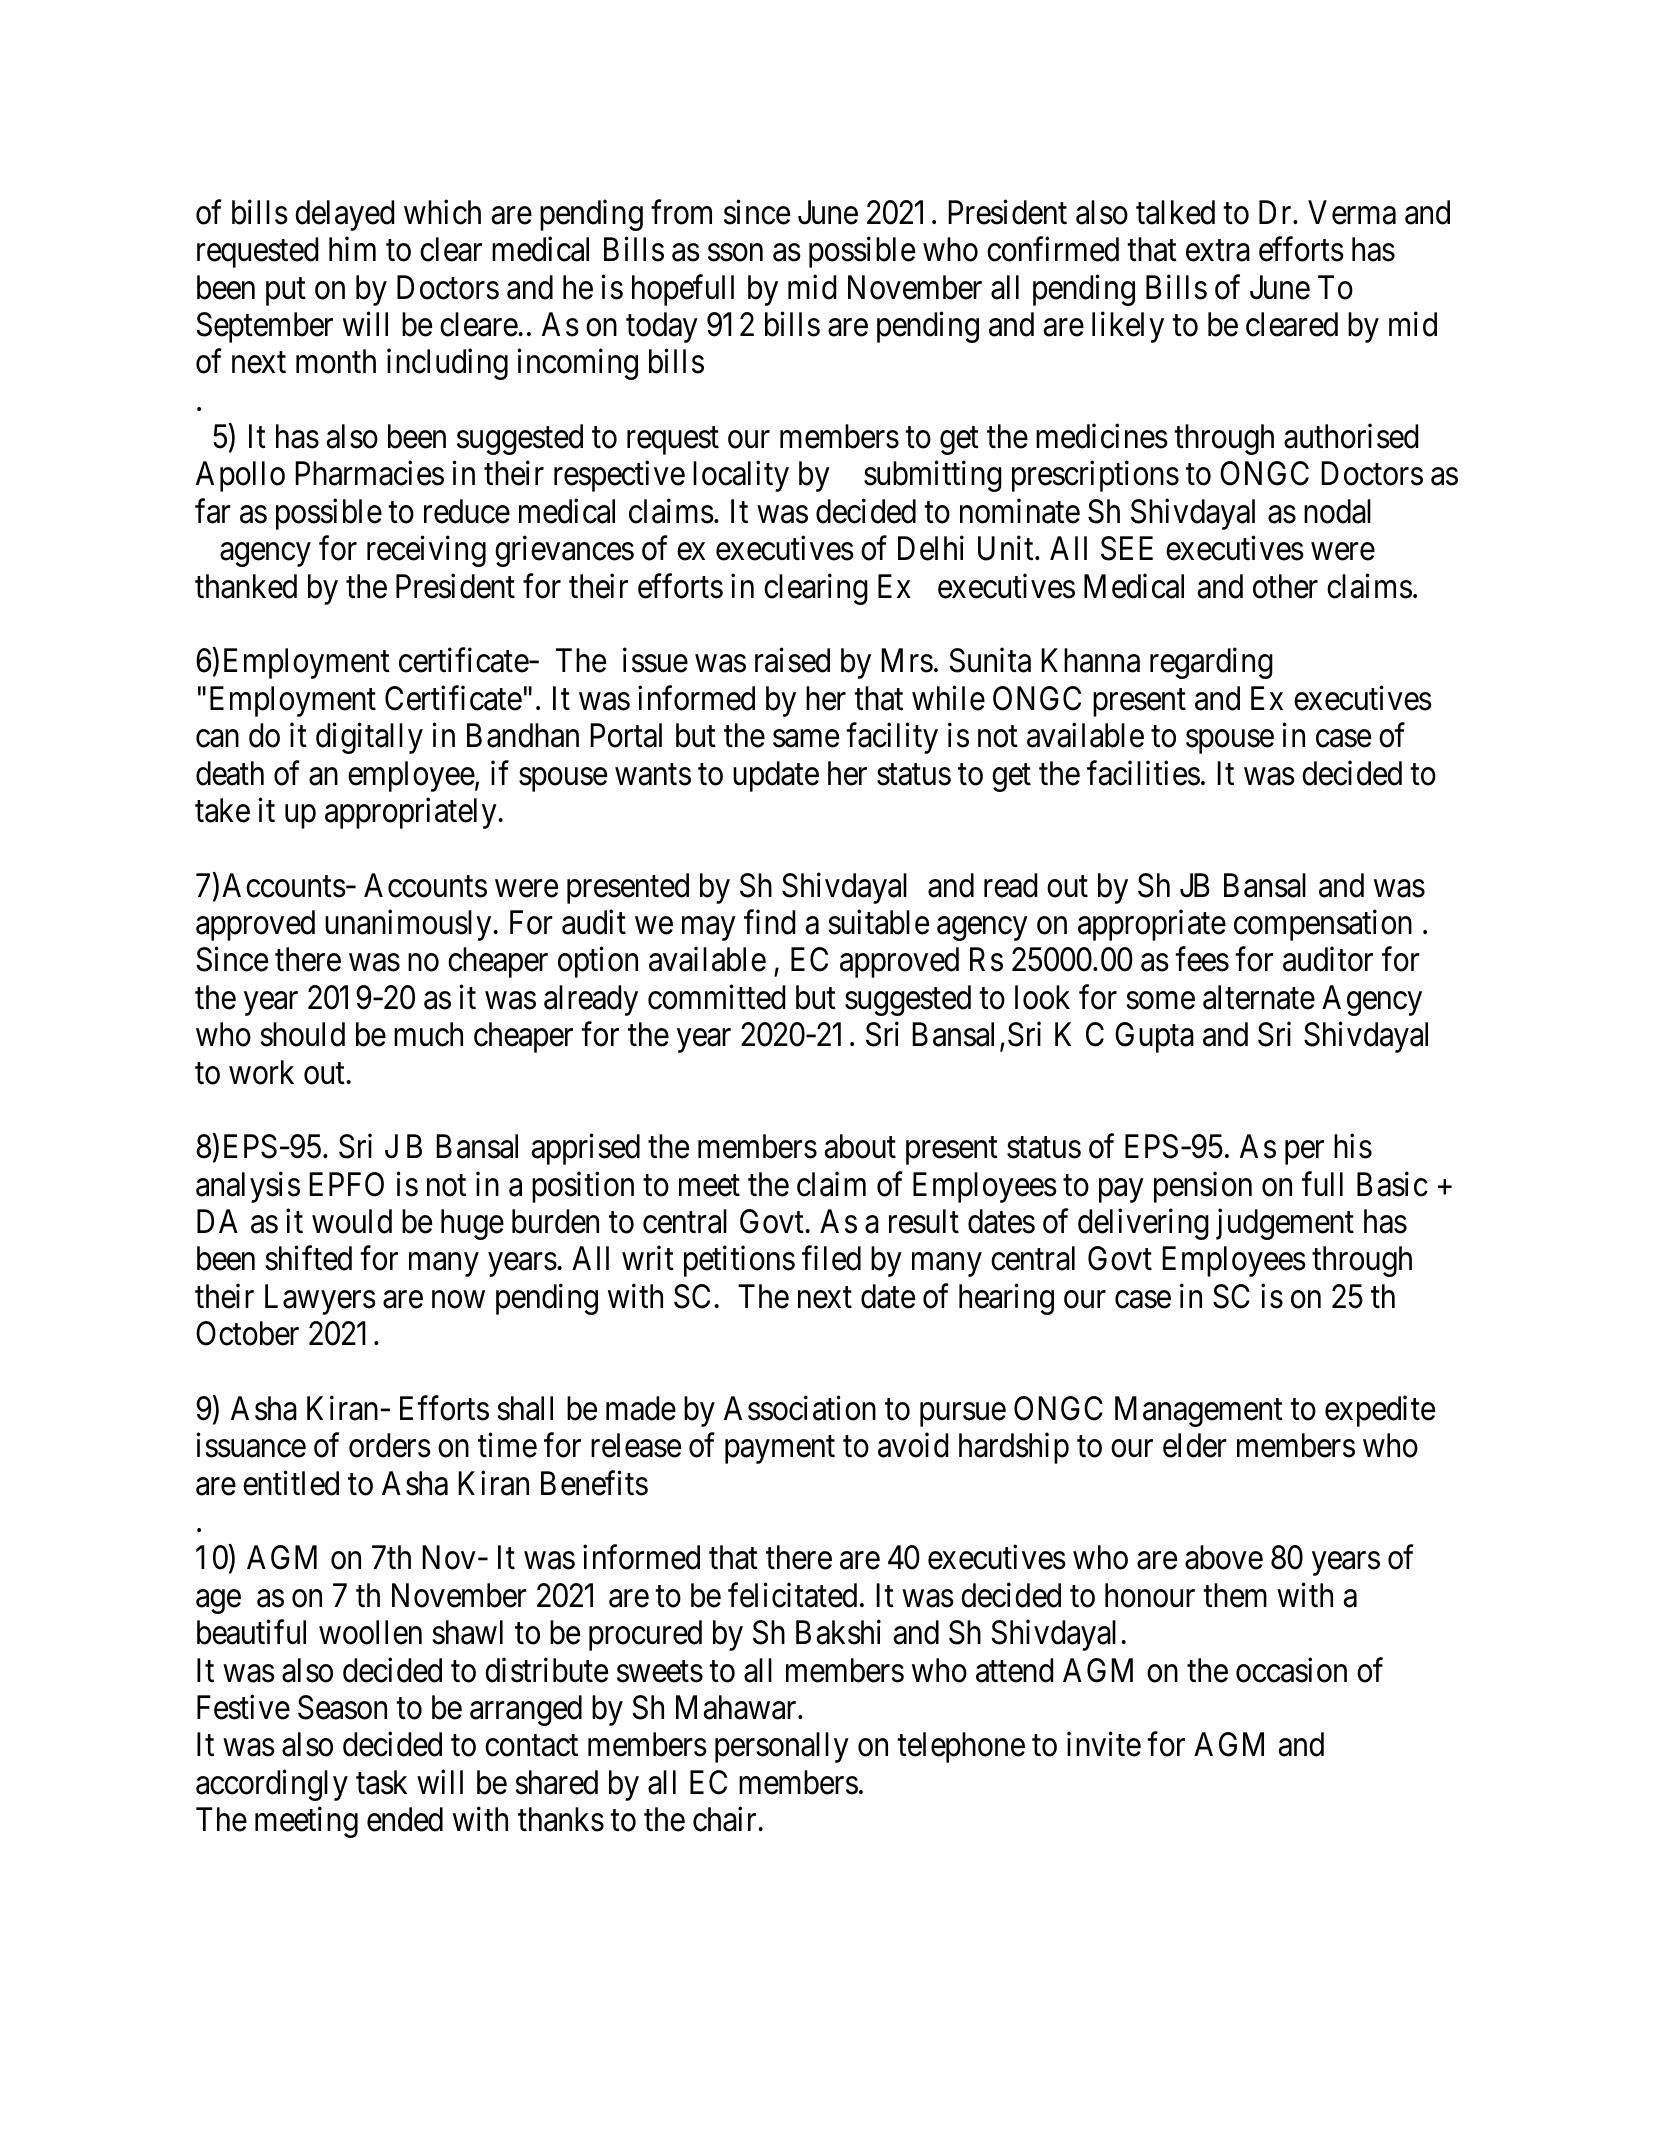 Image resolution: width=1657 pixels, height=2145 pixels. What do you see at coordinates (381, 1782) in the page?
I see `task` at bounding box center [381, 1782].
